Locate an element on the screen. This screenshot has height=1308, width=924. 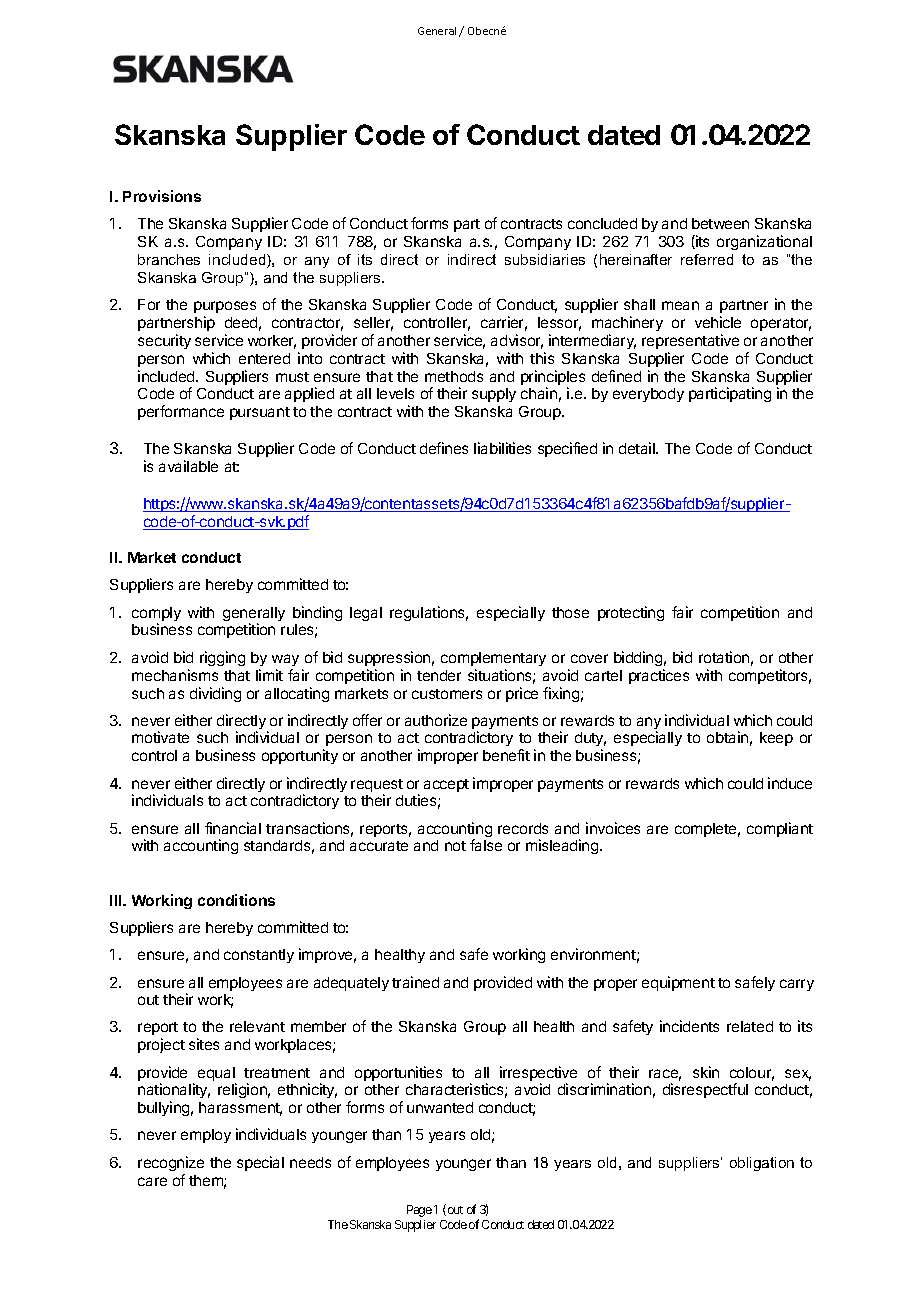
between is located at coordinates (720, 223).
